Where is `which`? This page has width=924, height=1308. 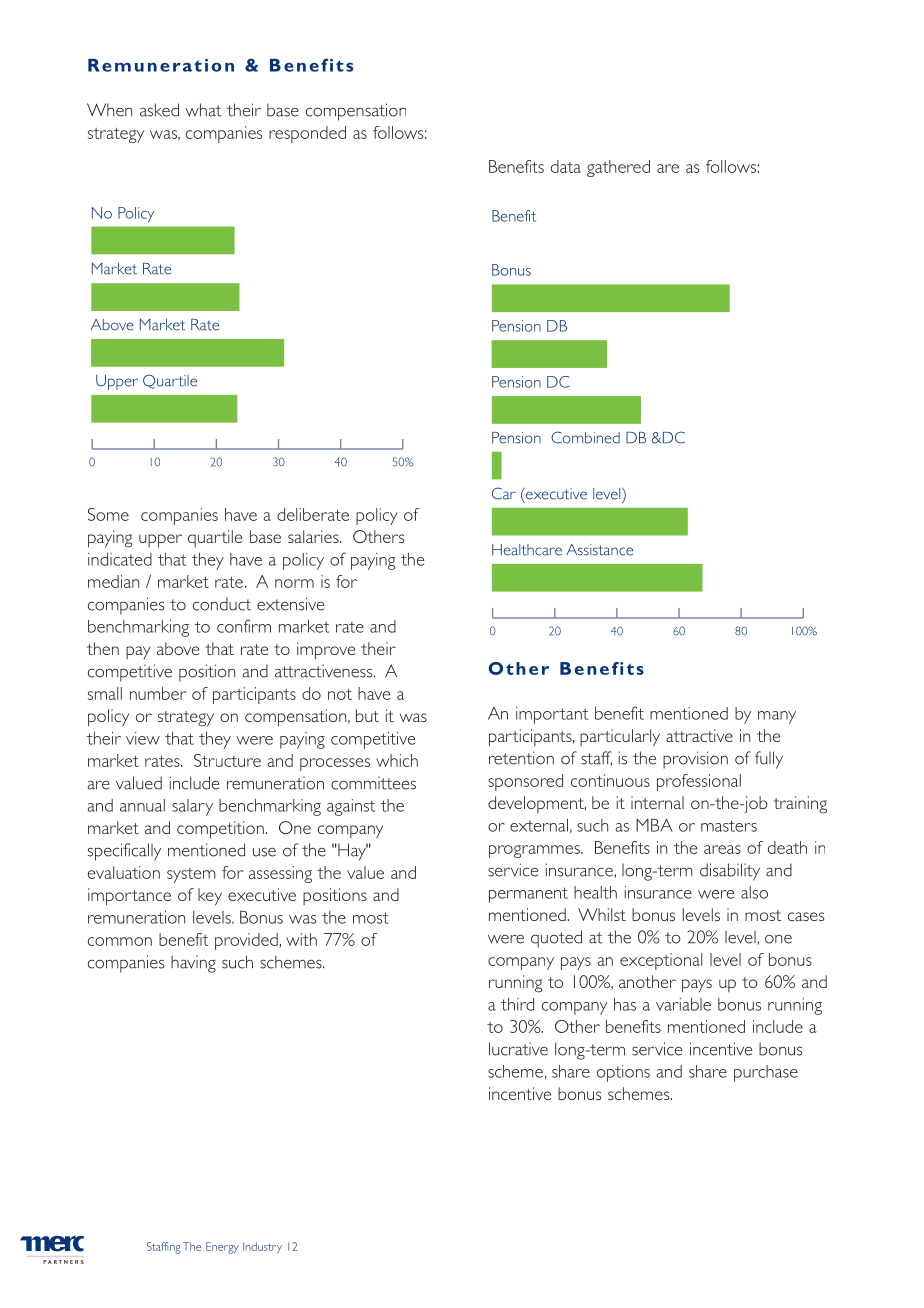
which is located at coordinates (397, 760).
